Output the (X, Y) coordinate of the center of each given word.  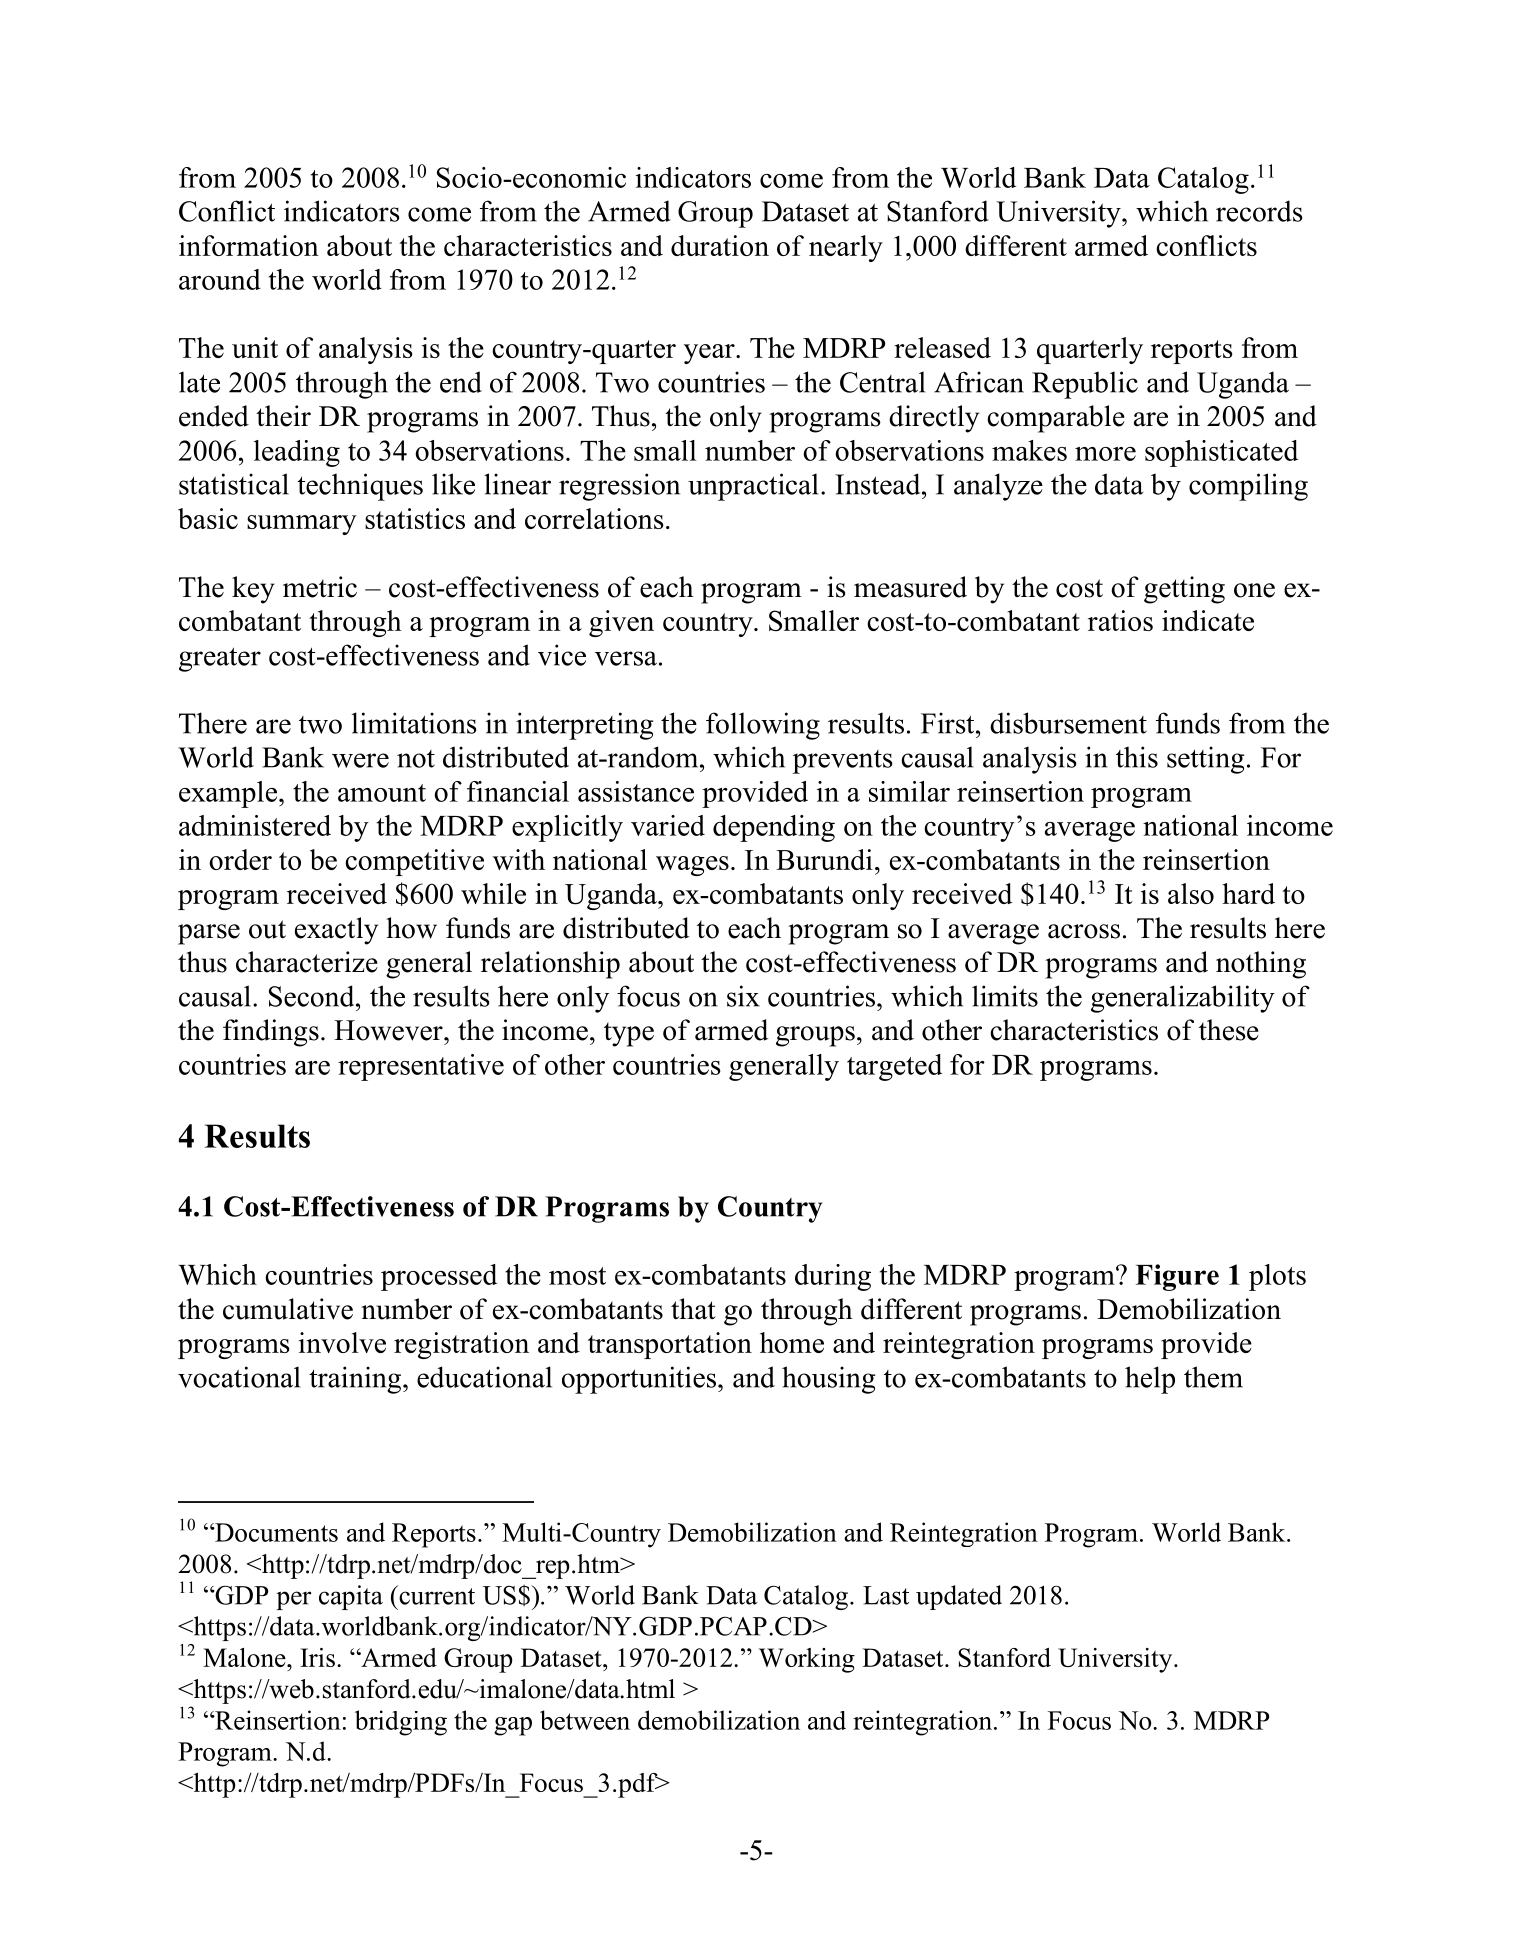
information (249, 245)
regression (619, 487)
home (792, 1342)
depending (774, 828)
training (356, 1380)
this (1137, 757)
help (1150, 1380)
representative (421, 1067)
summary (302, 525)
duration (720, 245)
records (1259, 211)
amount (382, 793)
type (629, 1034)
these (1229, 1030)
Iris (317, 1657)
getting (1184, 590)
